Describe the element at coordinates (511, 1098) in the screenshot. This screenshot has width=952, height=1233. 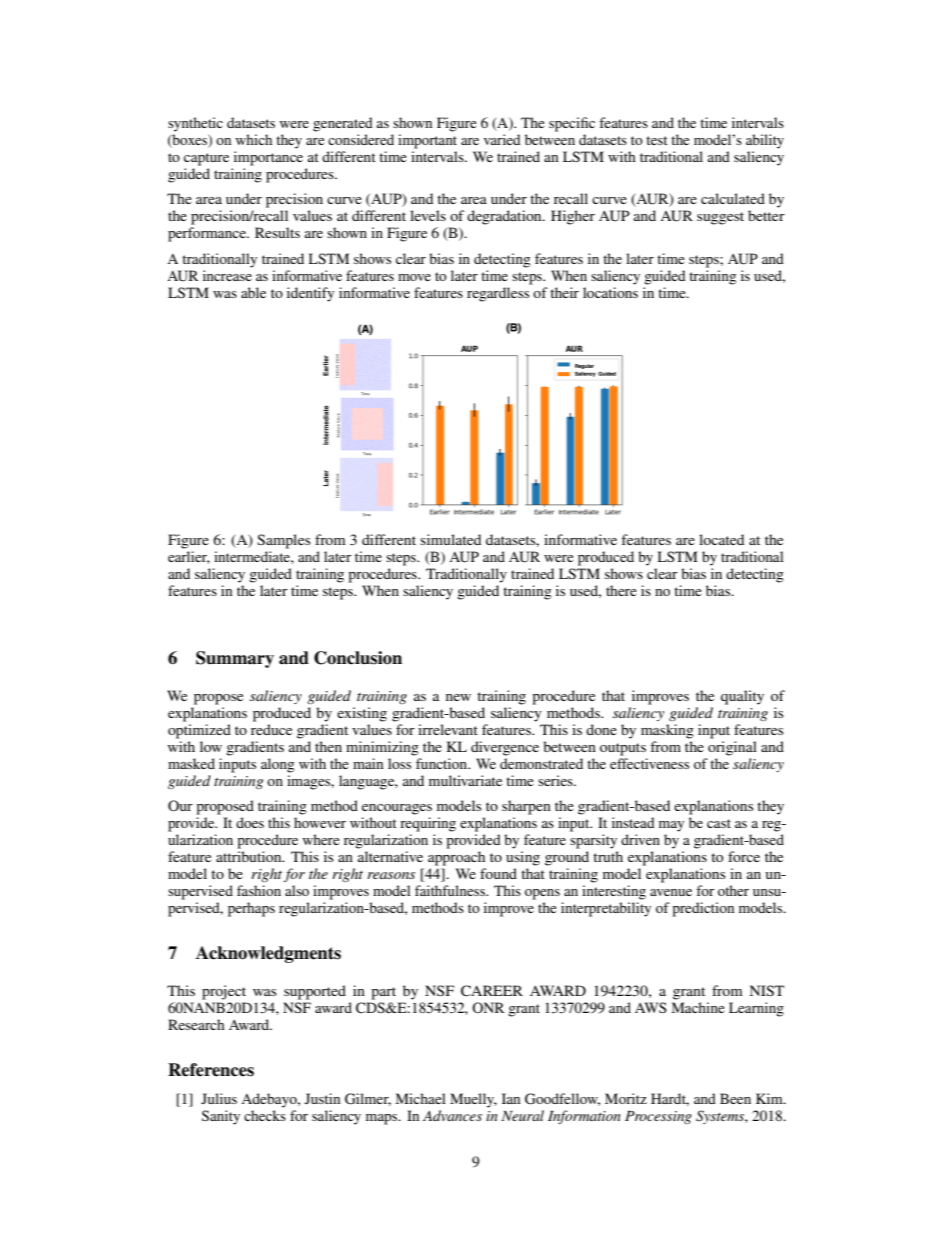
I see `Ian` at that location.
